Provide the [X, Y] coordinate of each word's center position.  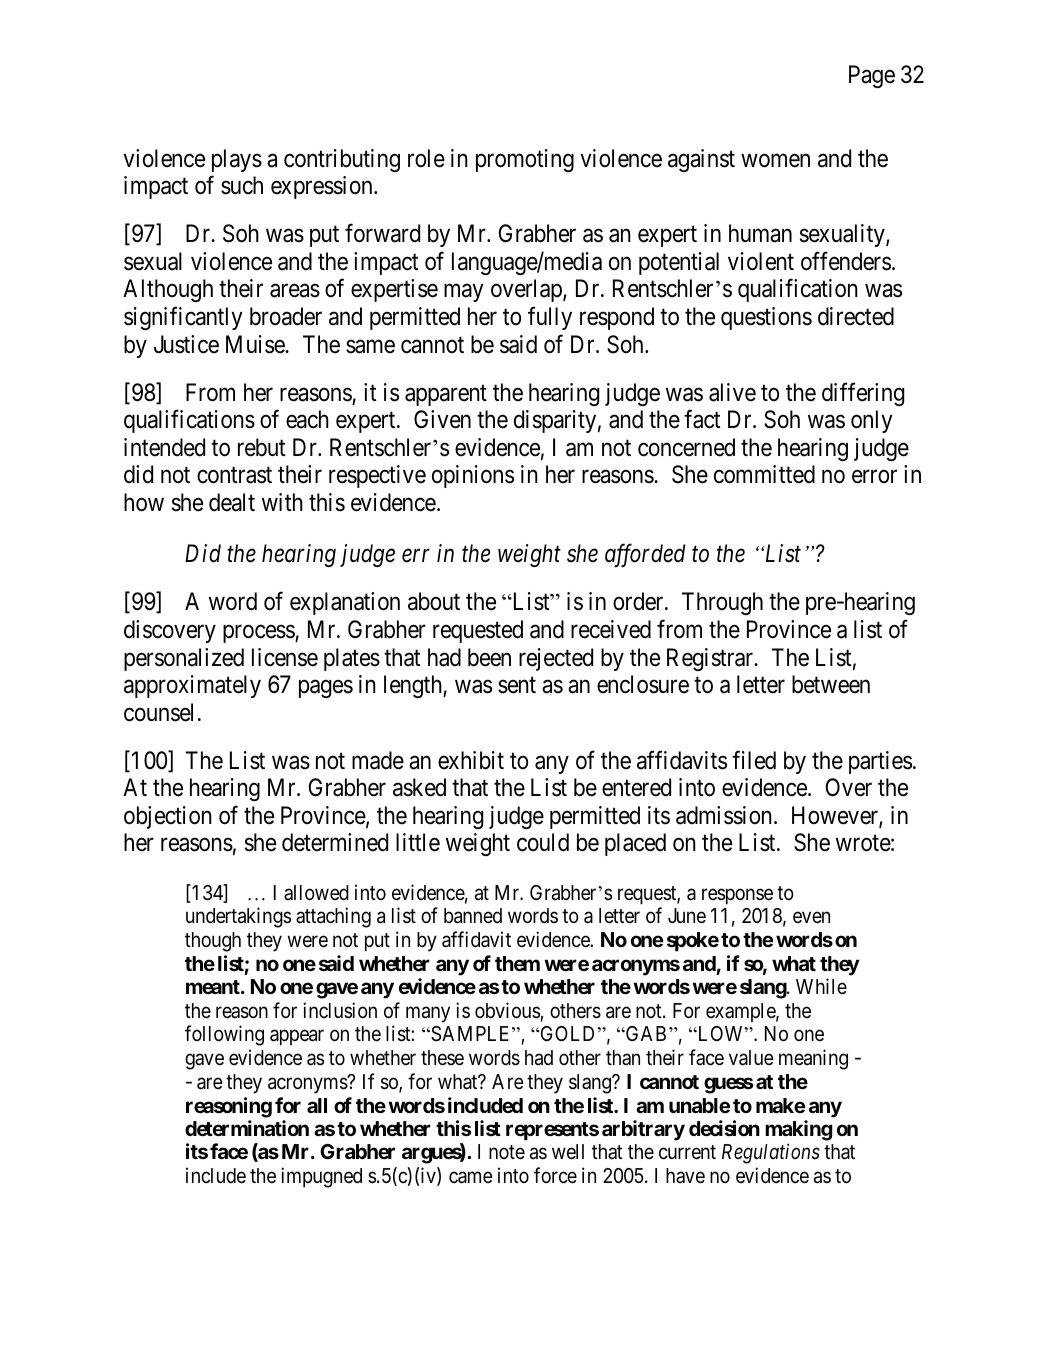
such [242, 185]
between [831, 684]
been [489, 657]
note [507, 1153]
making [798, 1130]
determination [247, 1128]
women [775, 161]
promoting [525, 160]
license [285, 657]
